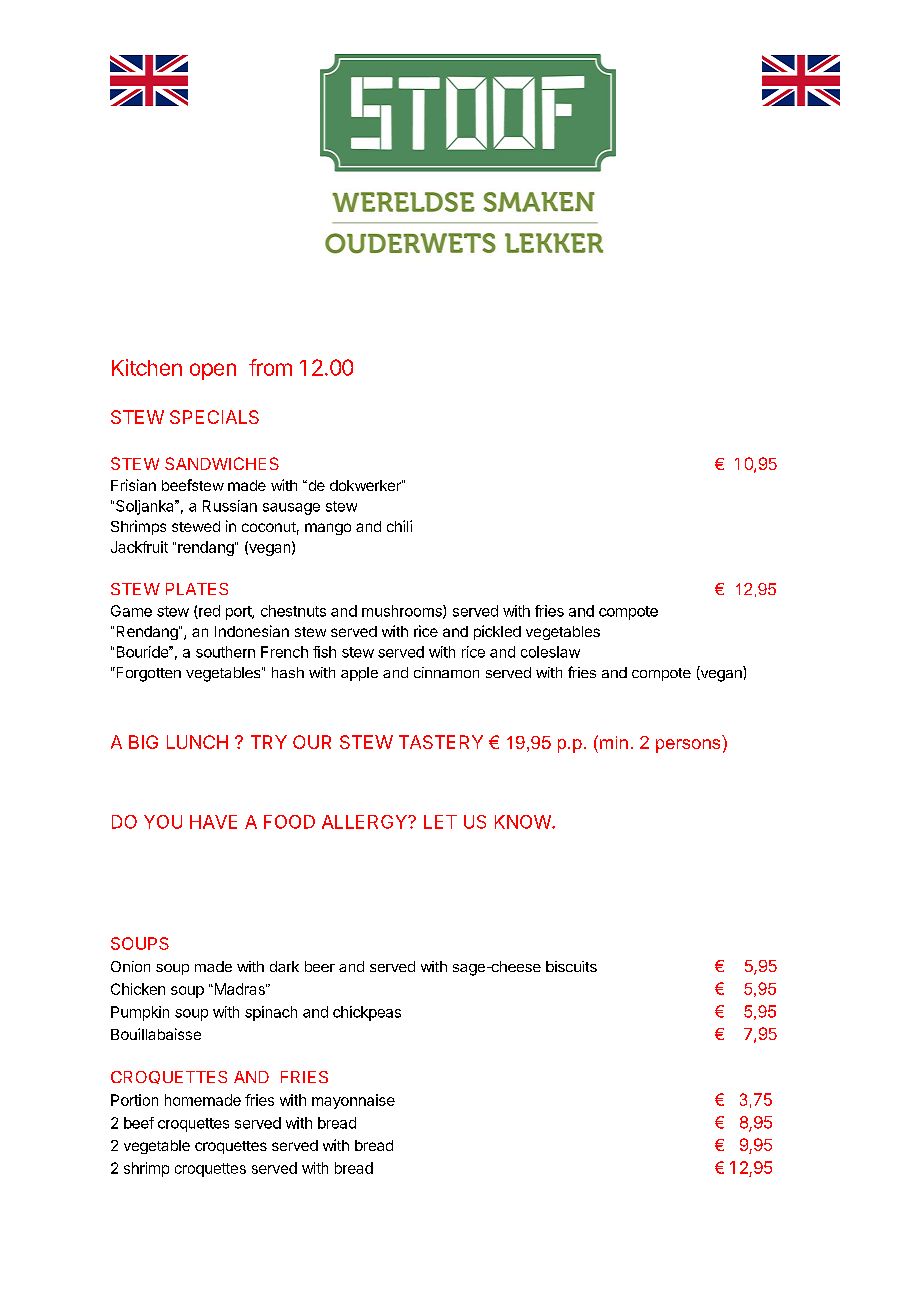 The width and height of the image is (924, 1309). I want to click on min, so click(614, 742).
